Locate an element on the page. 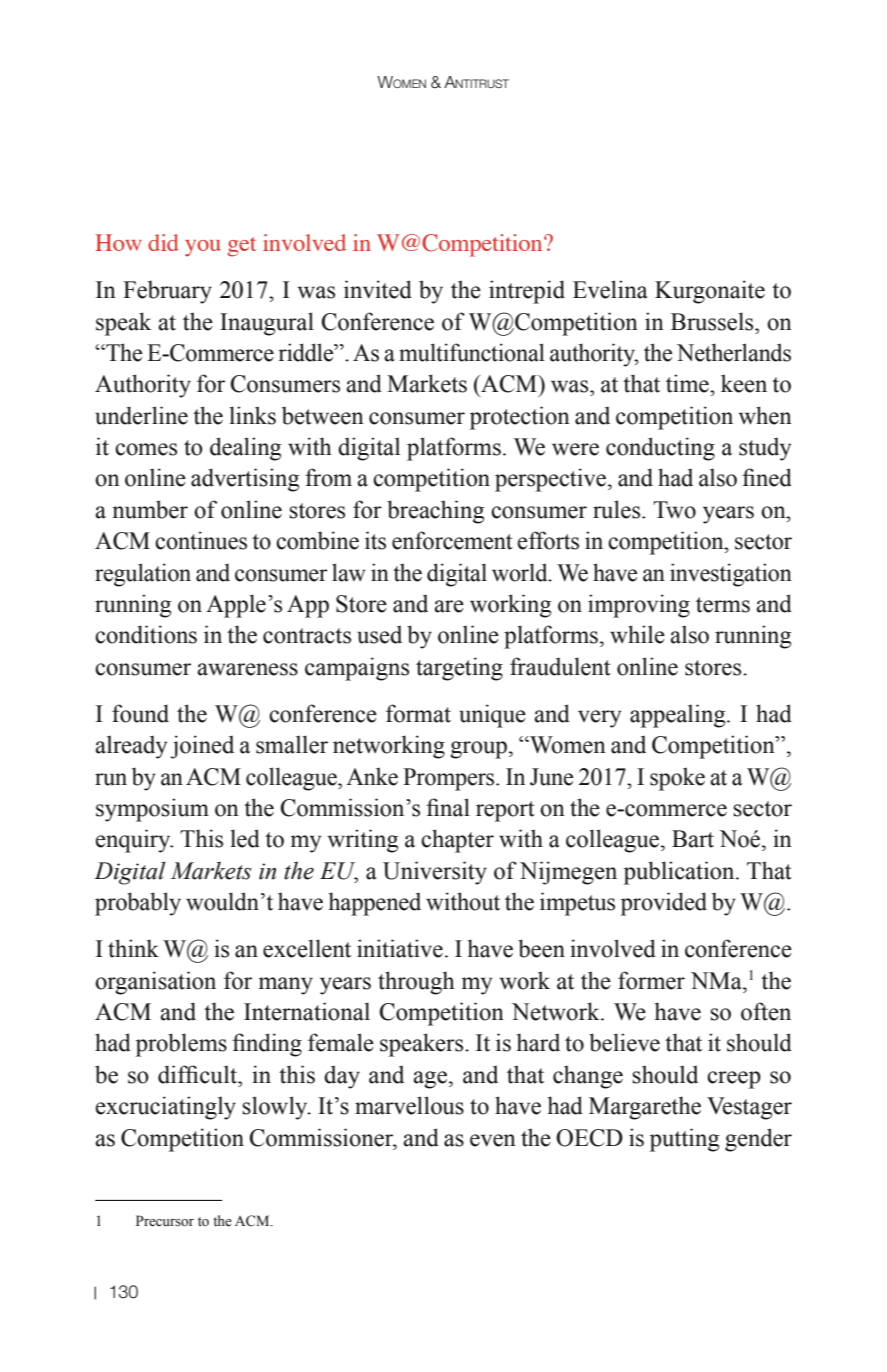  probably is located at coordinates (138, 904).
